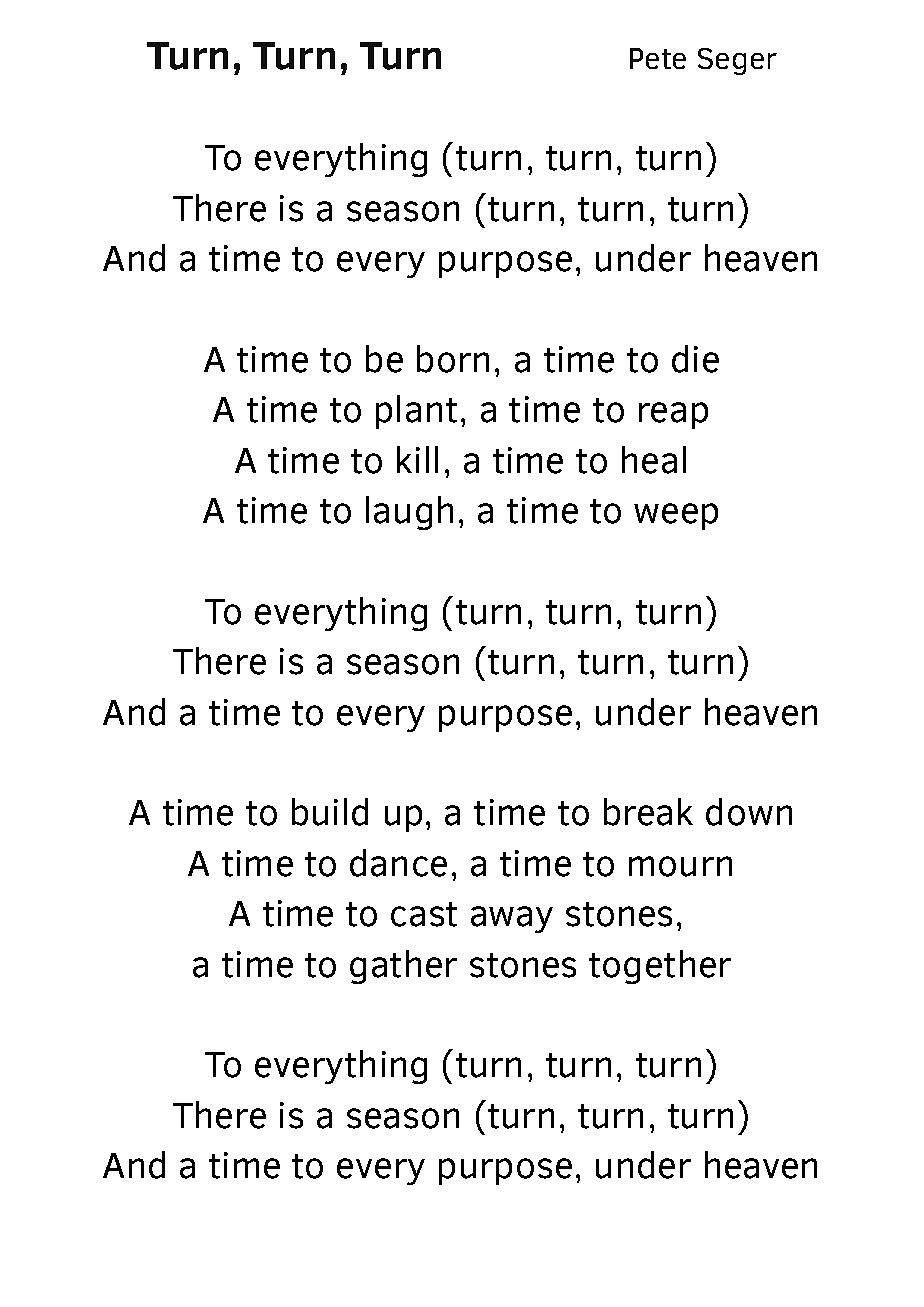  I want to click on gather, so click(403, 967).
